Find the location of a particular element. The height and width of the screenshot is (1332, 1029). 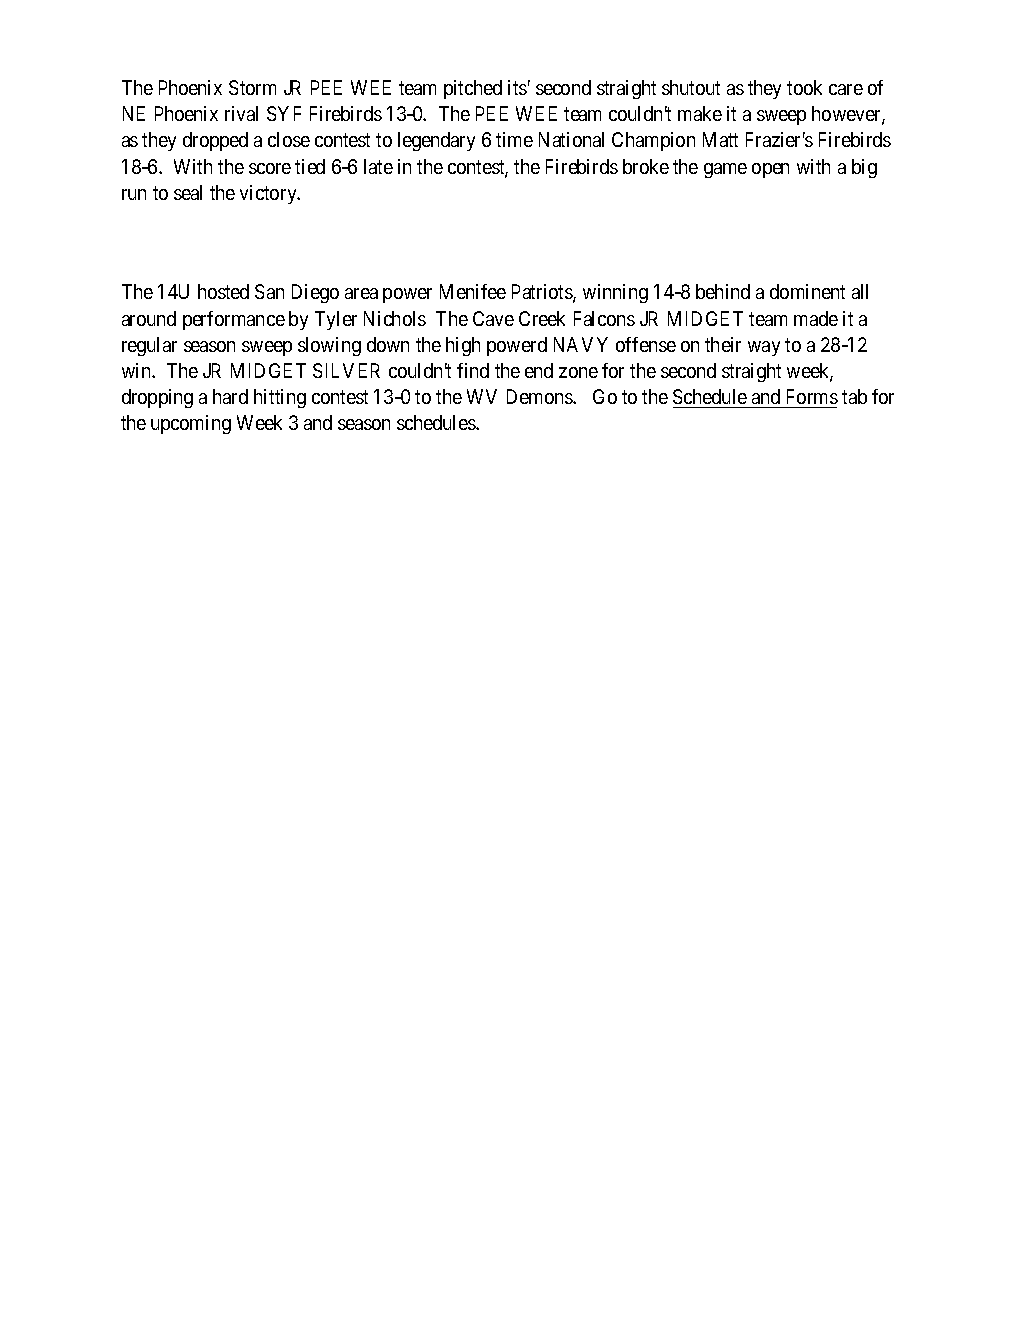

made is located at coordinates (816, 318).
